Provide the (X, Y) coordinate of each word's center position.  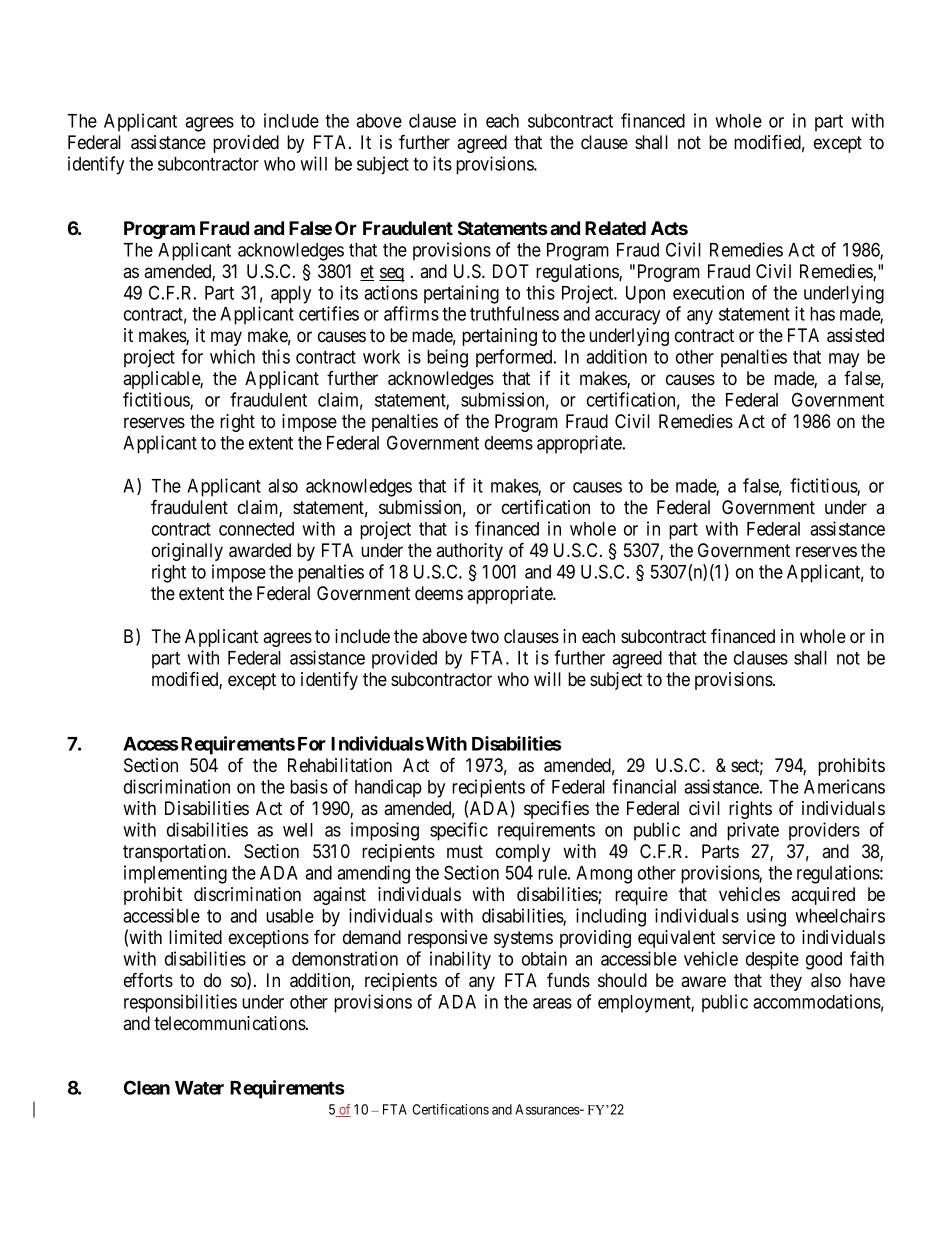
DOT (511, 271)
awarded (260, 550)
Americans (844, 786)
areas (552, 1003)
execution (708, 292)
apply (291, 295)
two (485, 637)
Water (199, 1088)
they (786, 982)
